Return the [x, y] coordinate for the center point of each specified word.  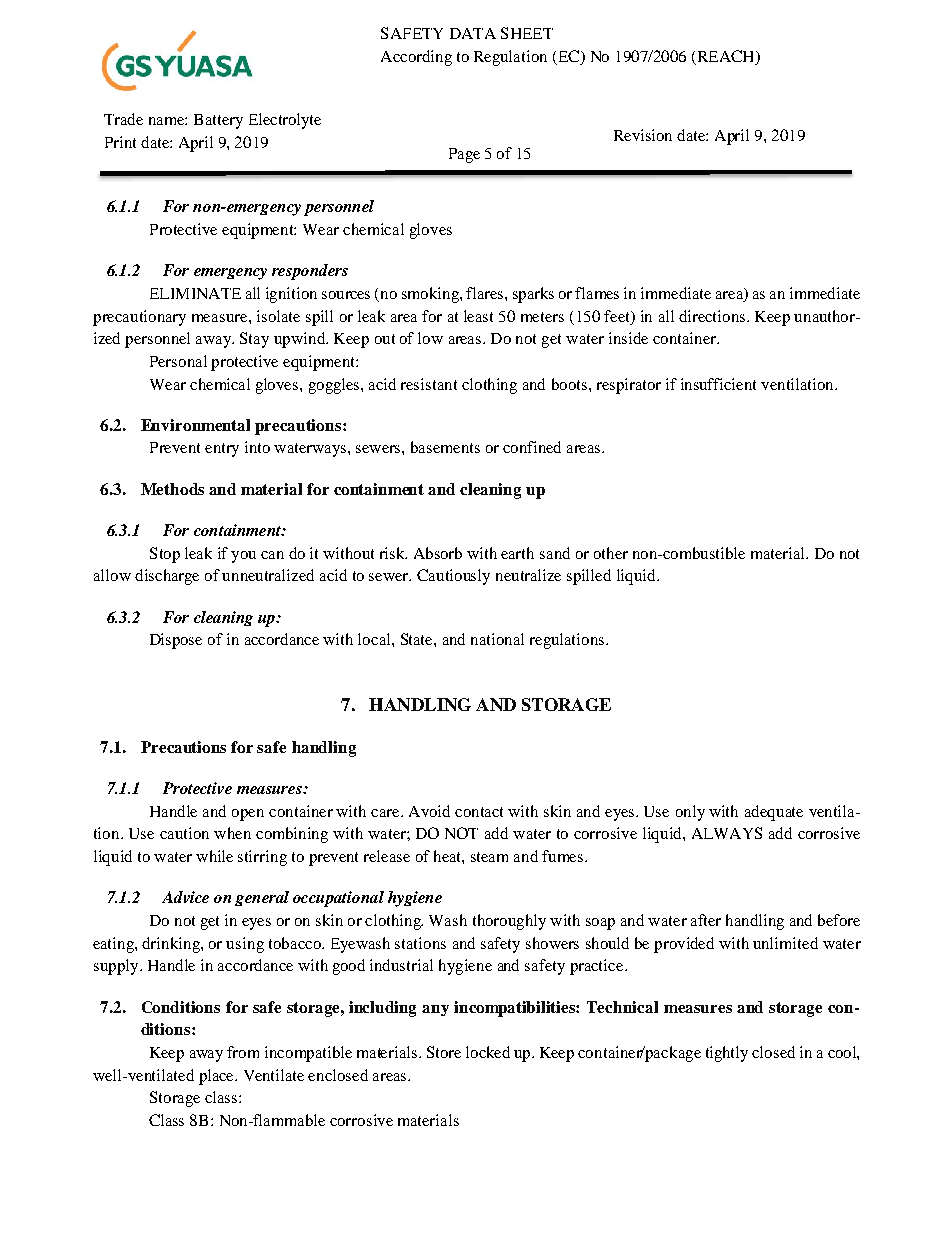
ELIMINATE [195, 293]
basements [445, 447]
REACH [726, 57]
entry [222, 450]
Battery [218, 121]
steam [489, 857]
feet [618, 316]
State [418, 639]
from [243, 1052]
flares [486, 293]
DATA [473, 33]
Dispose [176, 641]
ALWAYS [727, 833]
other [611, 553]
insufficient [718, 384]
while [214, 856]
